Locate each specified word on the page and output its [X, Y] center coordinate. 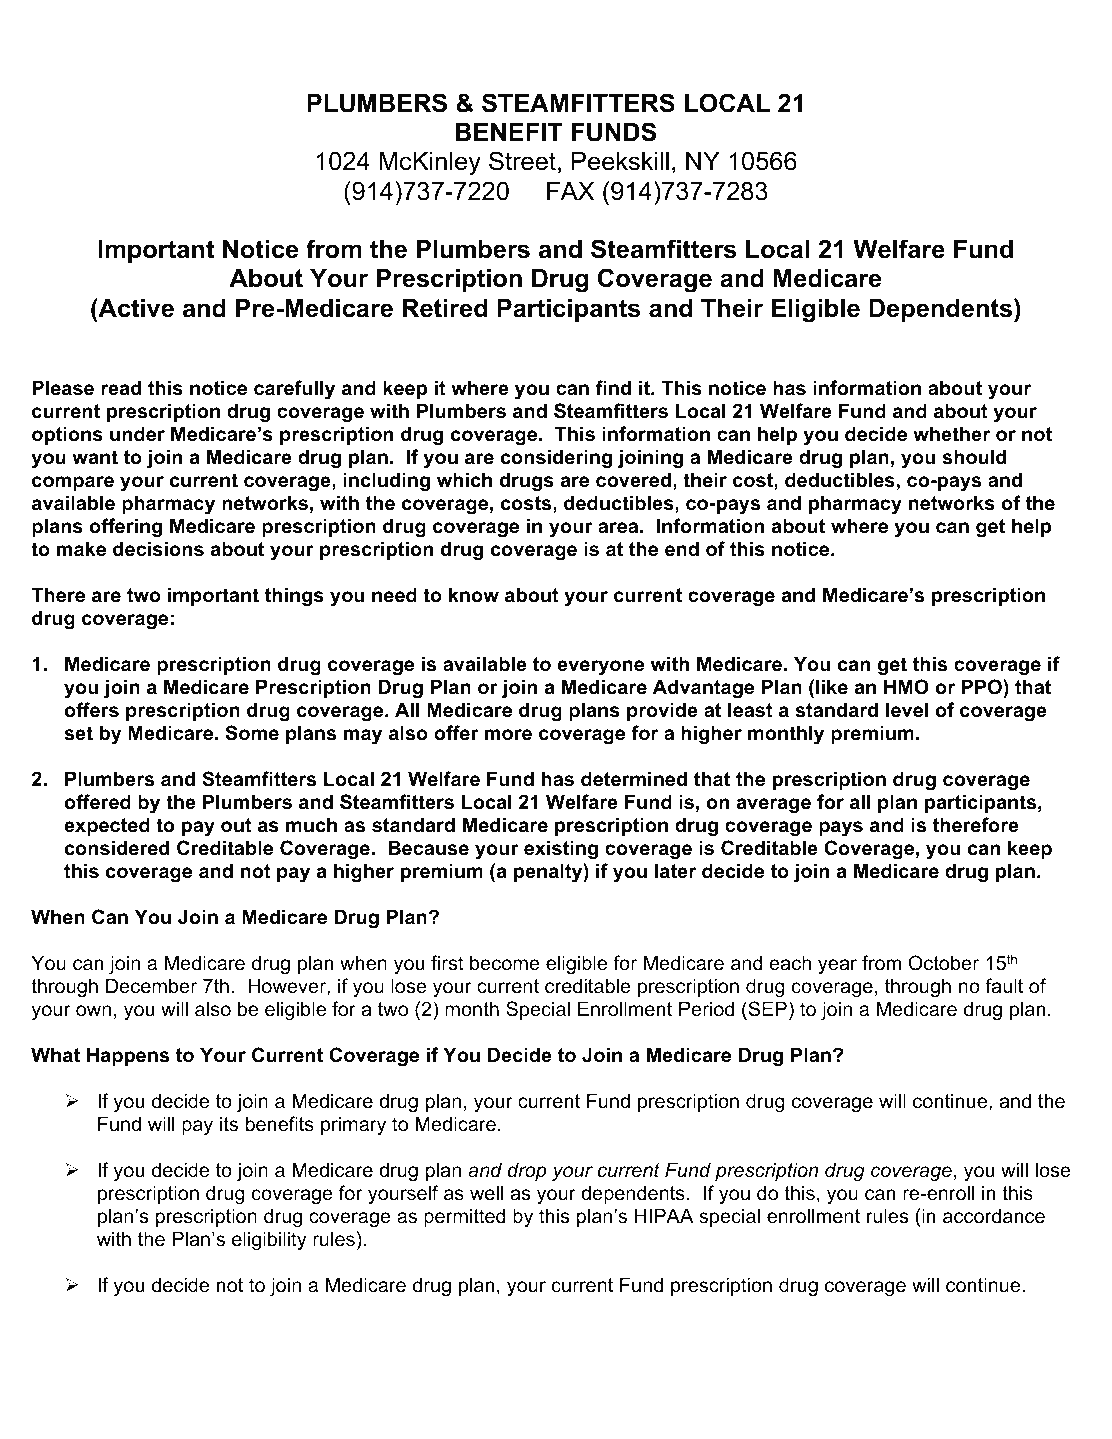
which [464, 480]
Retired [445, 308]
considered [117, 848]
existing [561, 849]
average [773, 805]
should [974, 457]
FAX [571, 191]
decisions [158, 549]
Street [522, 161]
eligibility [269, 1240]
